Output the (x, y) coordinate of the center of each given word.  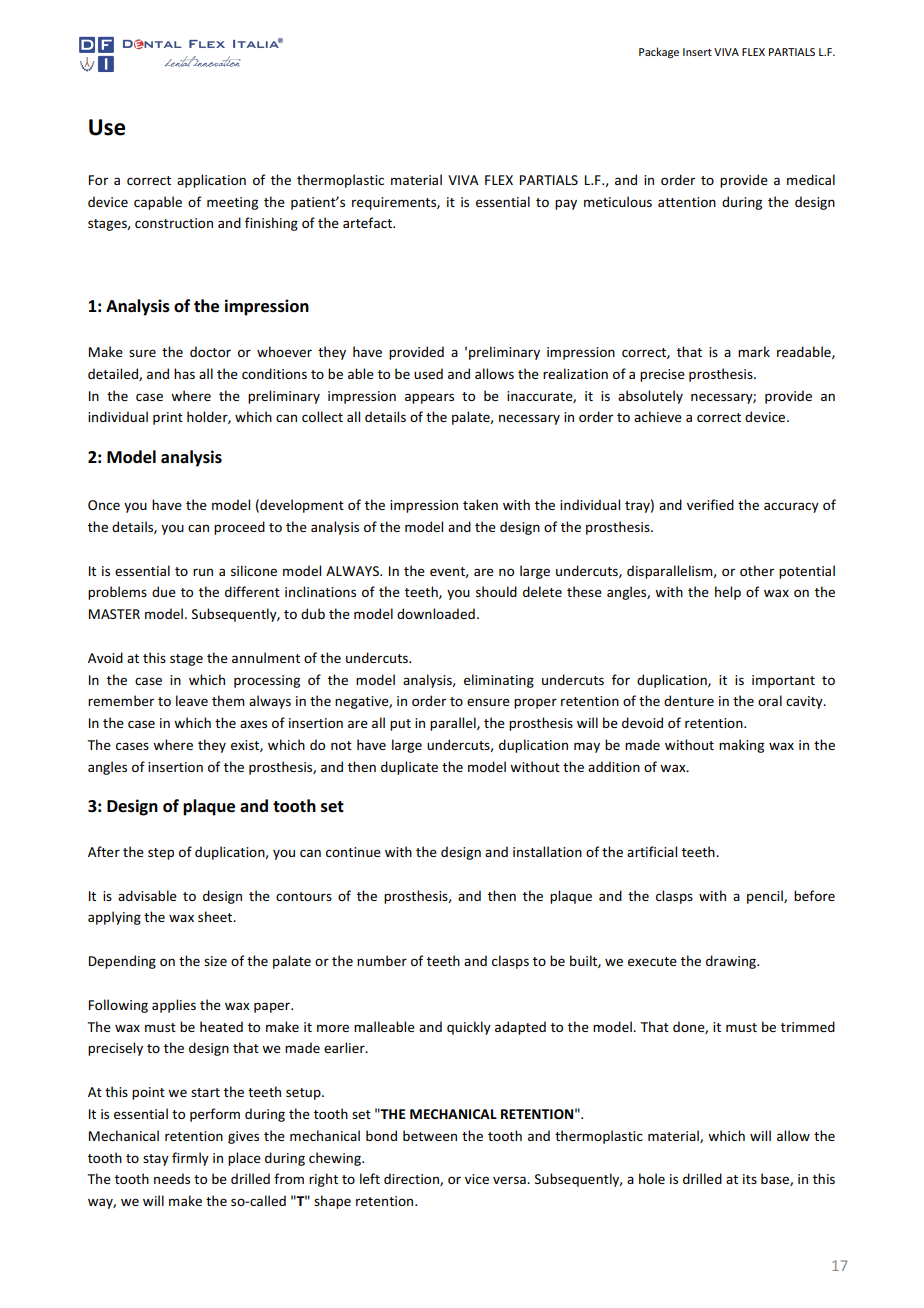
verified (710, 504)
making (741, 746)
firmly (190, 1159)
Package (659, 53)
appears (429, 398)
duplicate (409, 768)
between (430, 1135)
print (168, 418)
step (161, 854)
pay (566, 204)
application (211, 181)
